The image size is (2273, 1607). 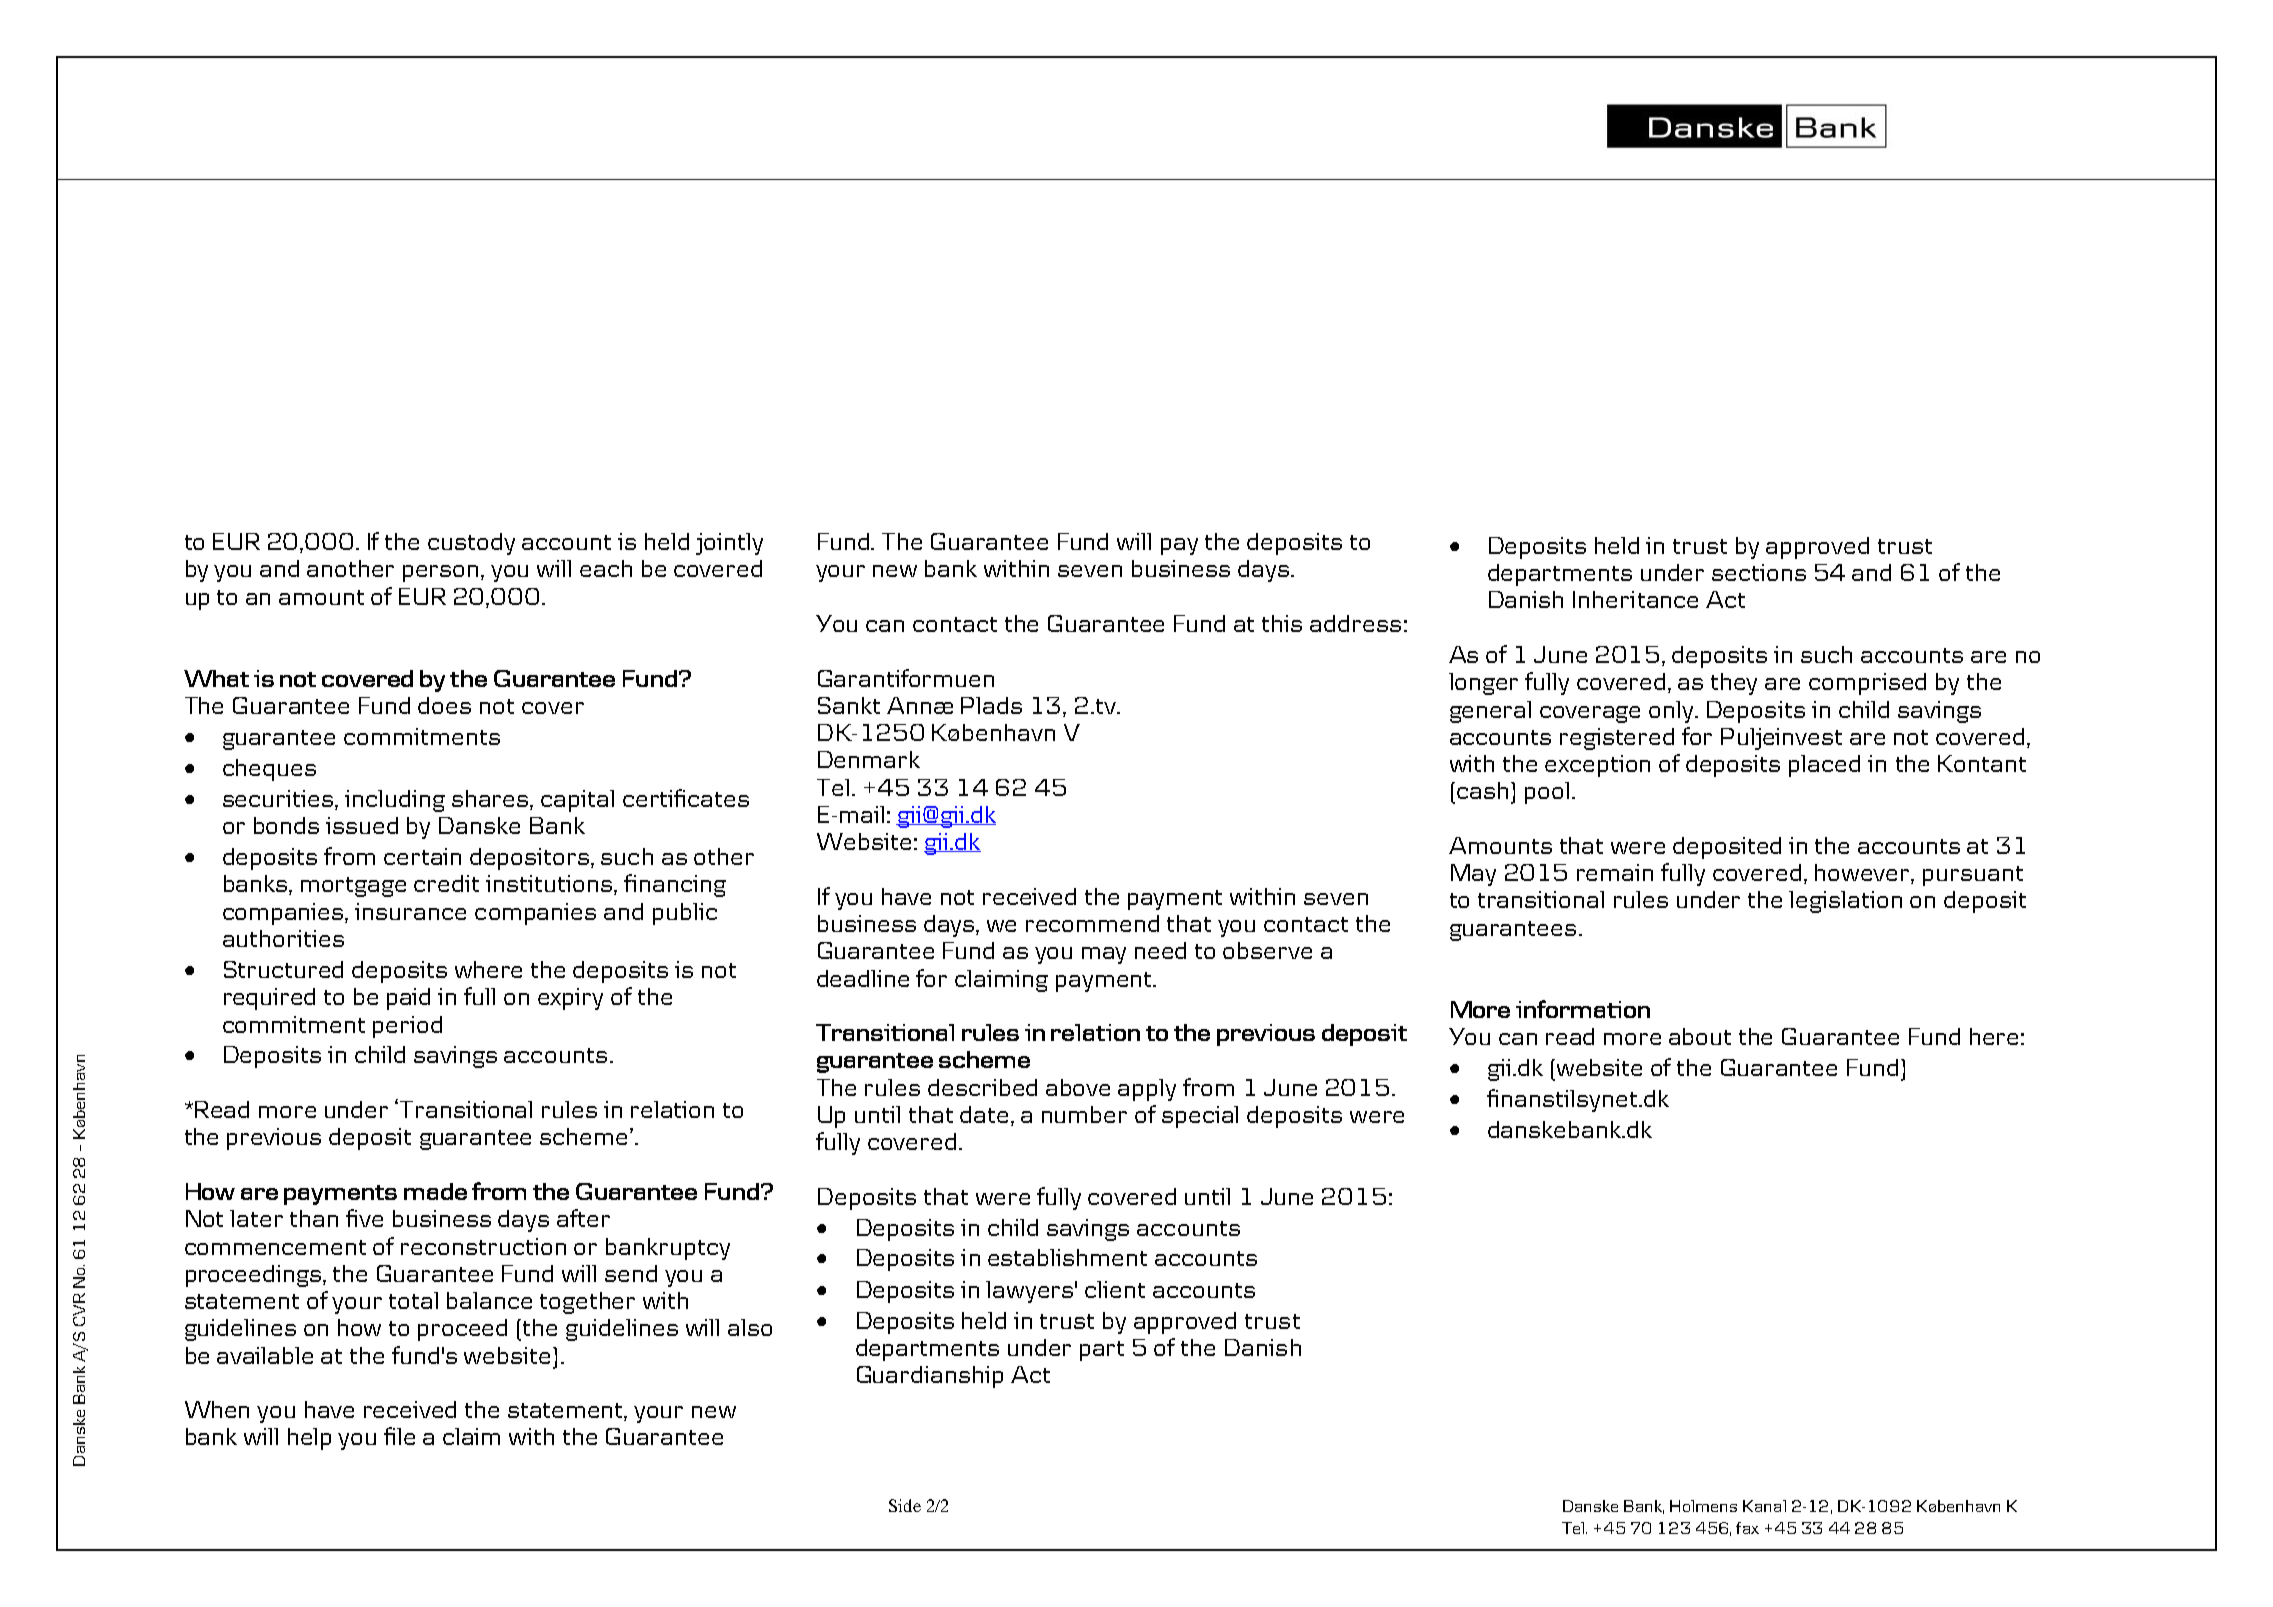 What do you see at coordinates (1700, 1036) in the screenshot?
I see `about` at bounding box center [1700, 1036].
